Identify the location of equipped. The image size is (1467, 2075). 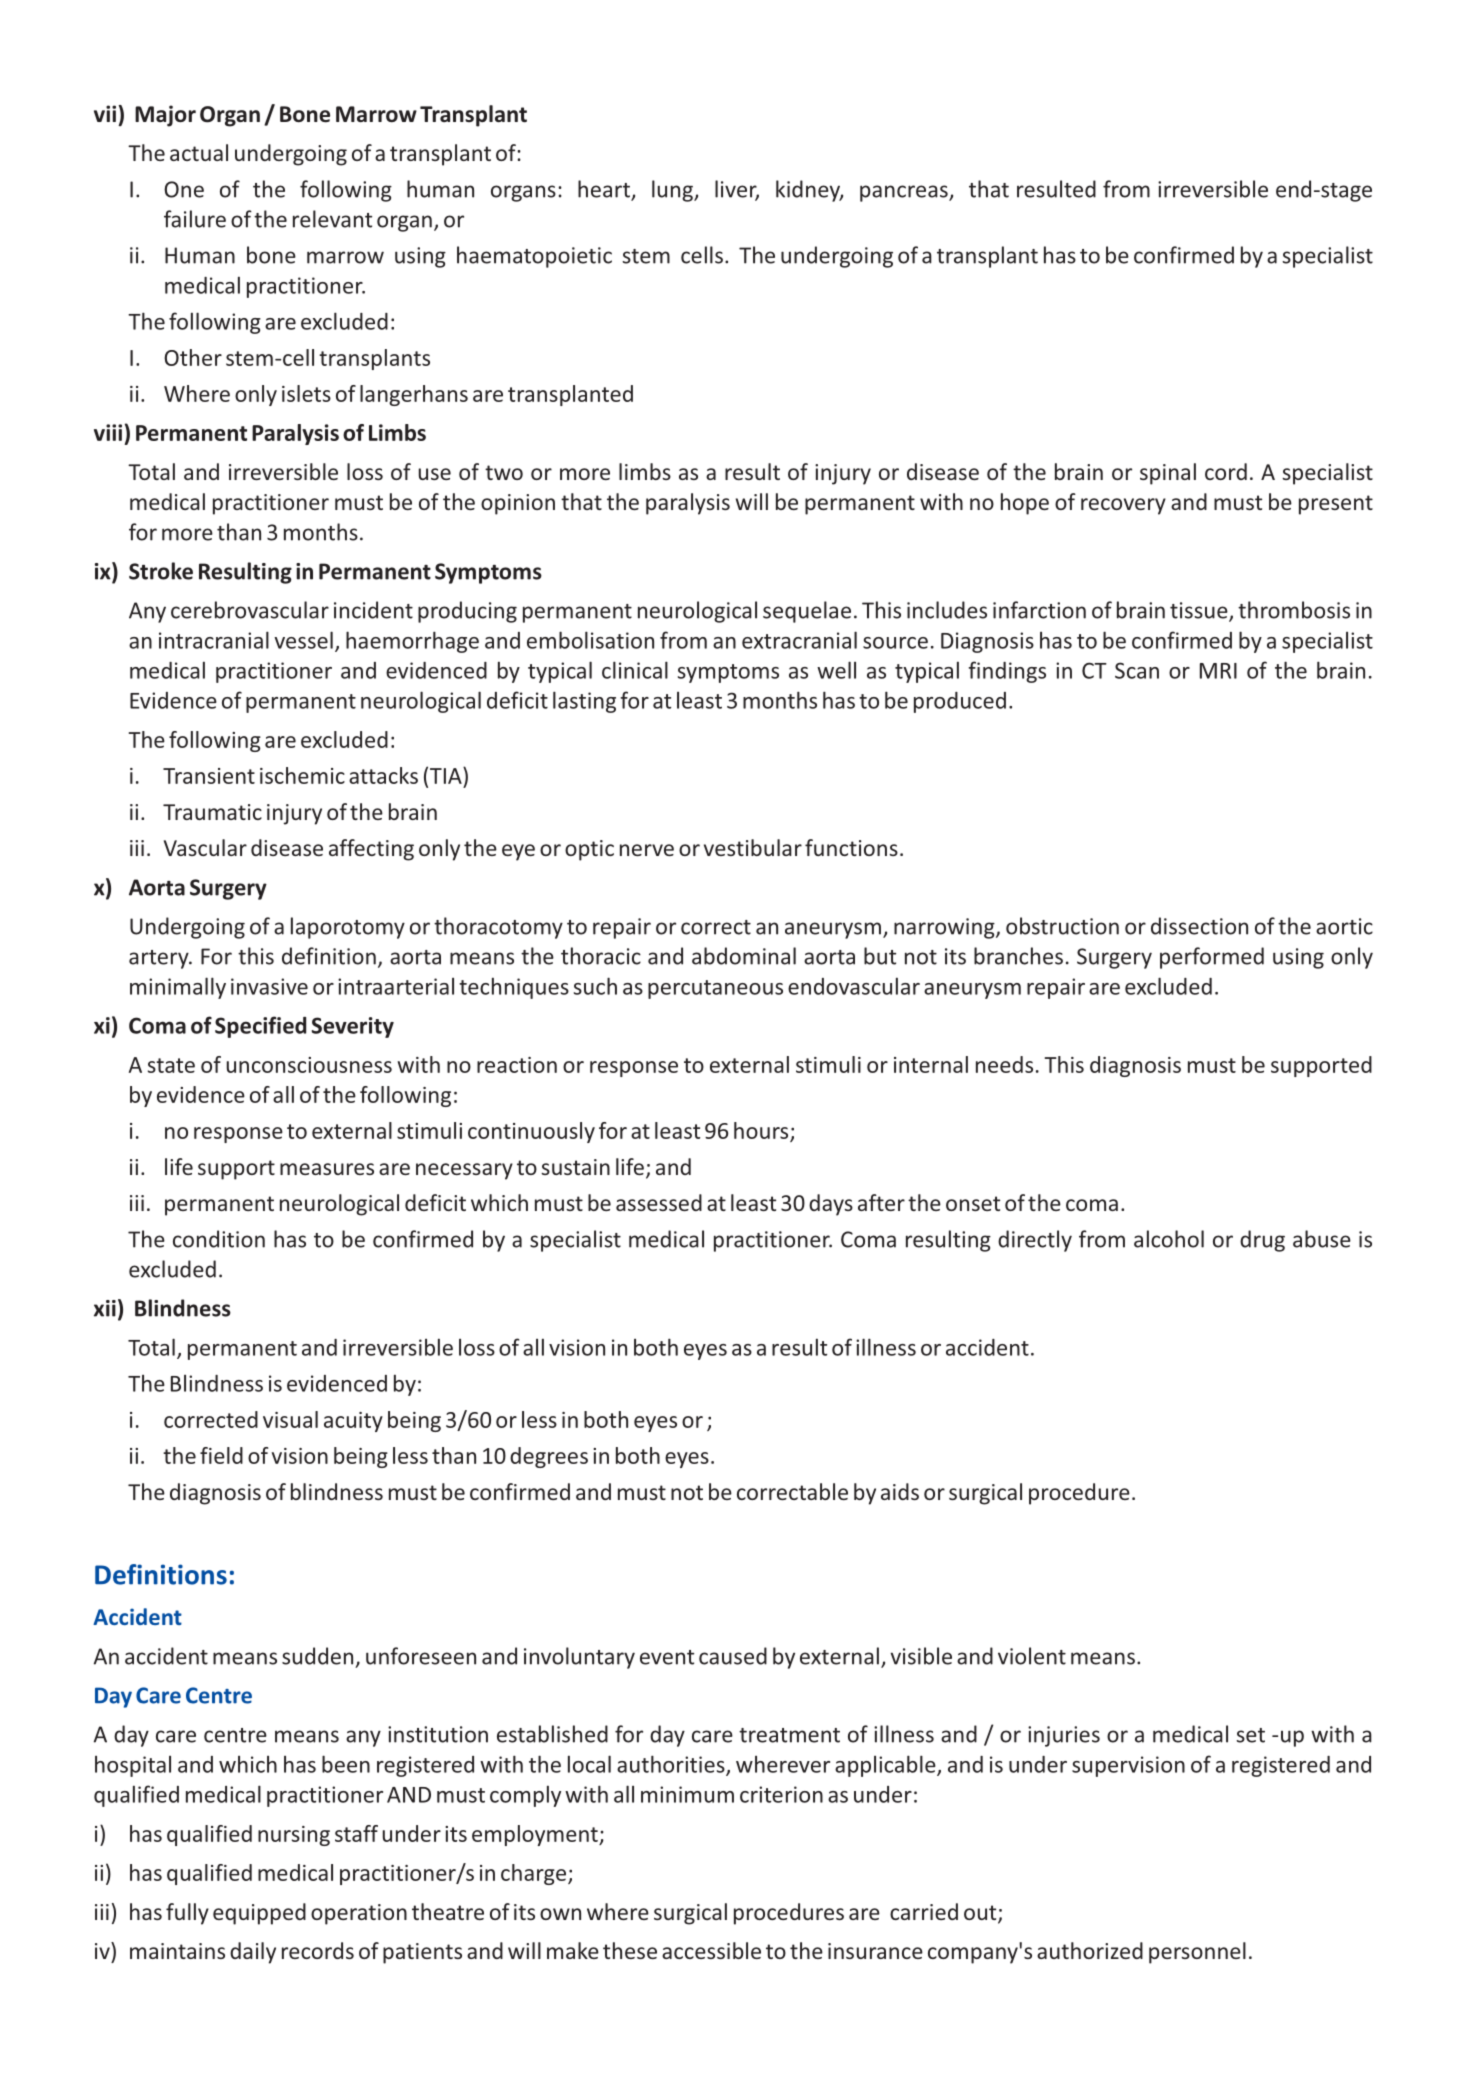
(259, 1914).
